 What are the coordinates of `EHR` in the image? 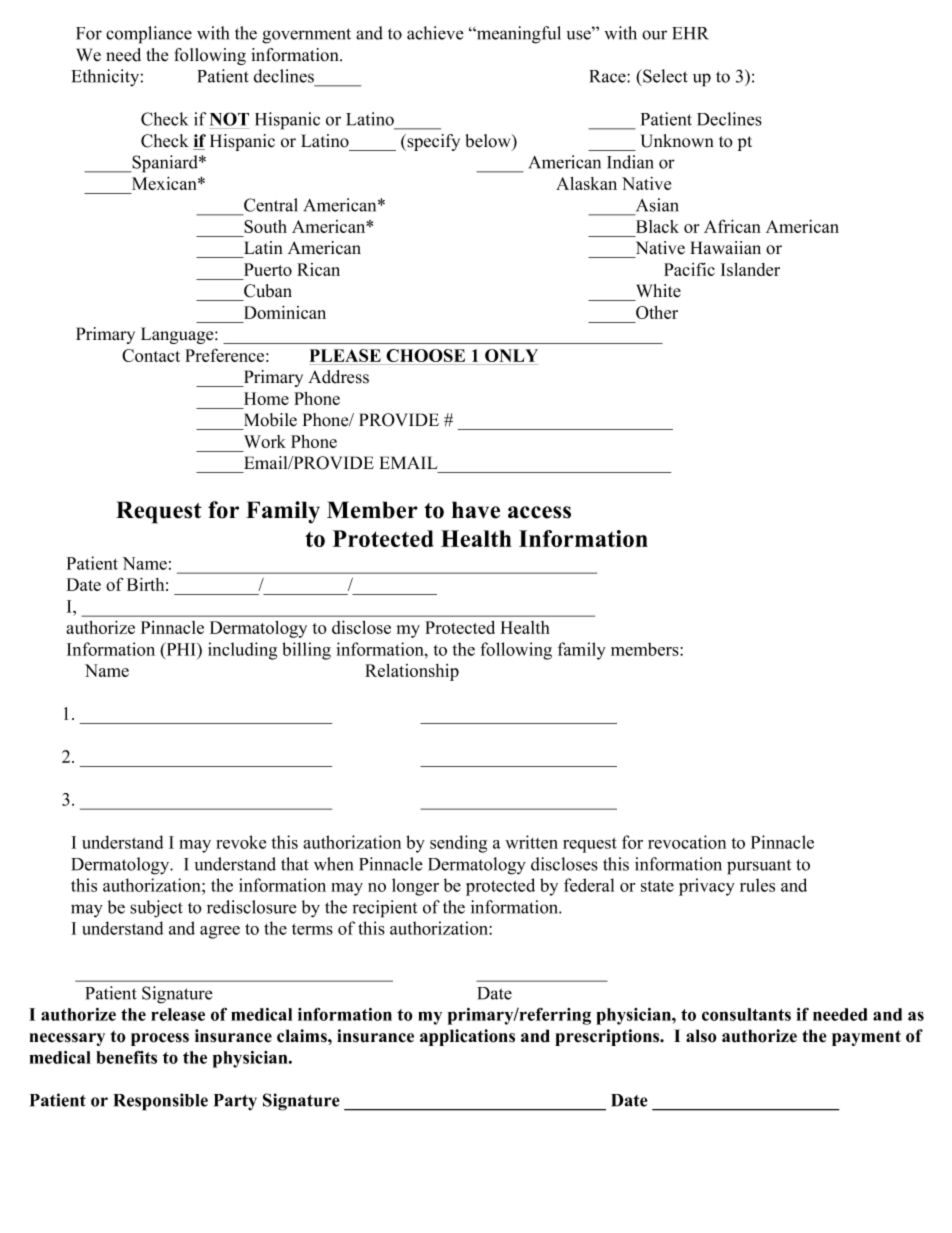 It's located at (690, 33).
